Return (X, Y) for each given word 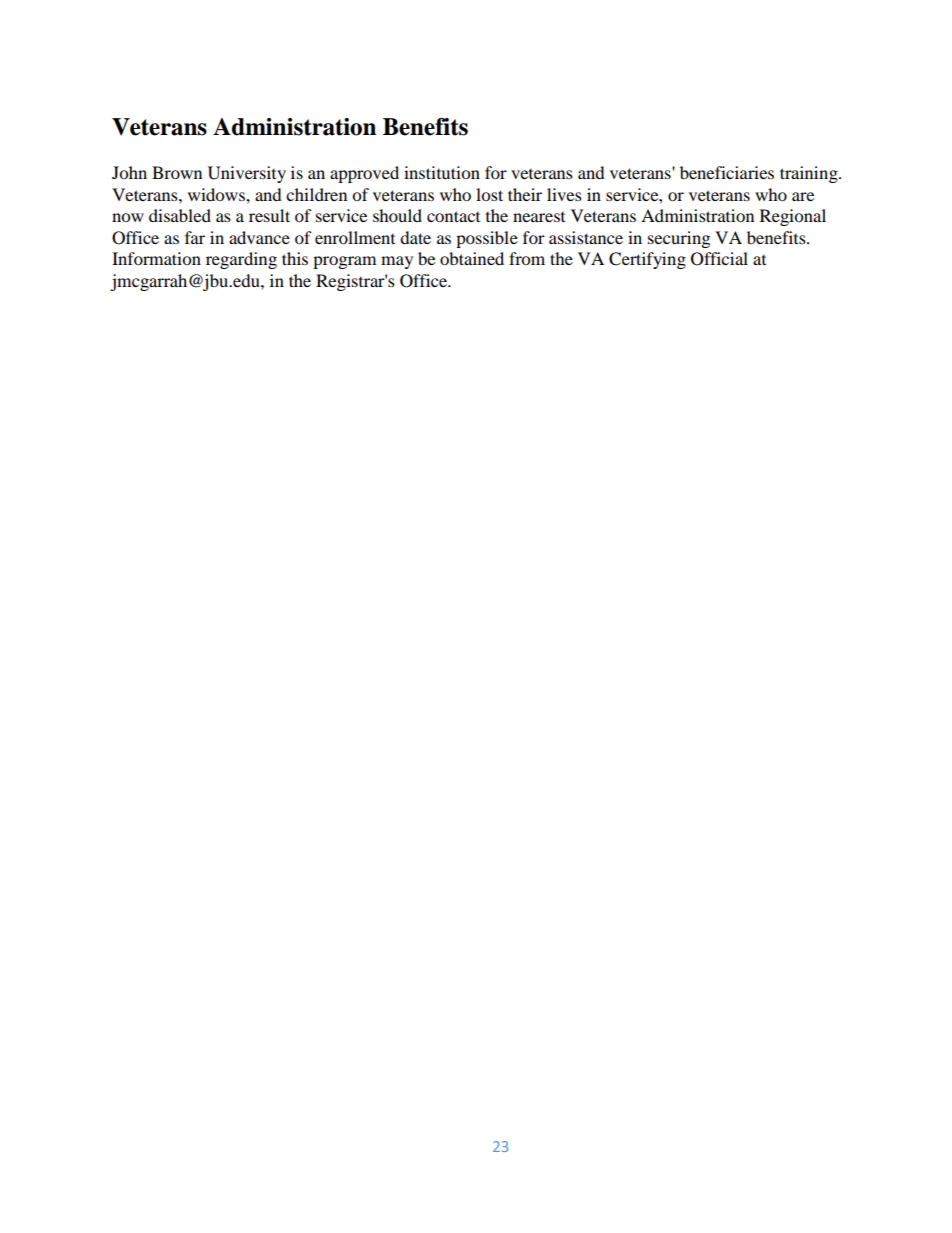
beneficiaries (727, 172)
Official (719, 259)
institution (442, 172)
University (247, 174)
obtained (472, 258)
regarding (241, 260)
